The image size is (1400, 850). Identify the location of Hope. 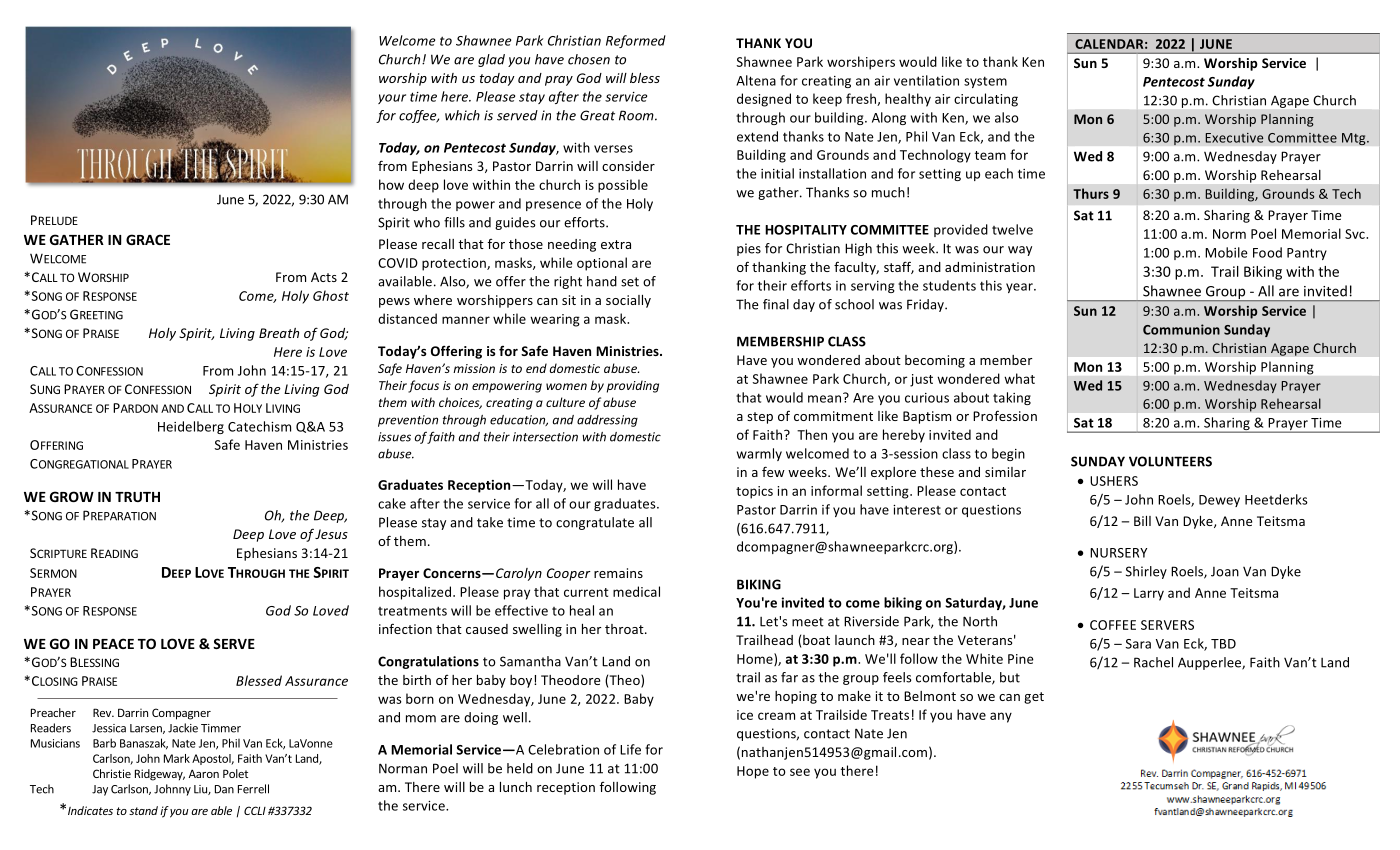
(753, 772).
